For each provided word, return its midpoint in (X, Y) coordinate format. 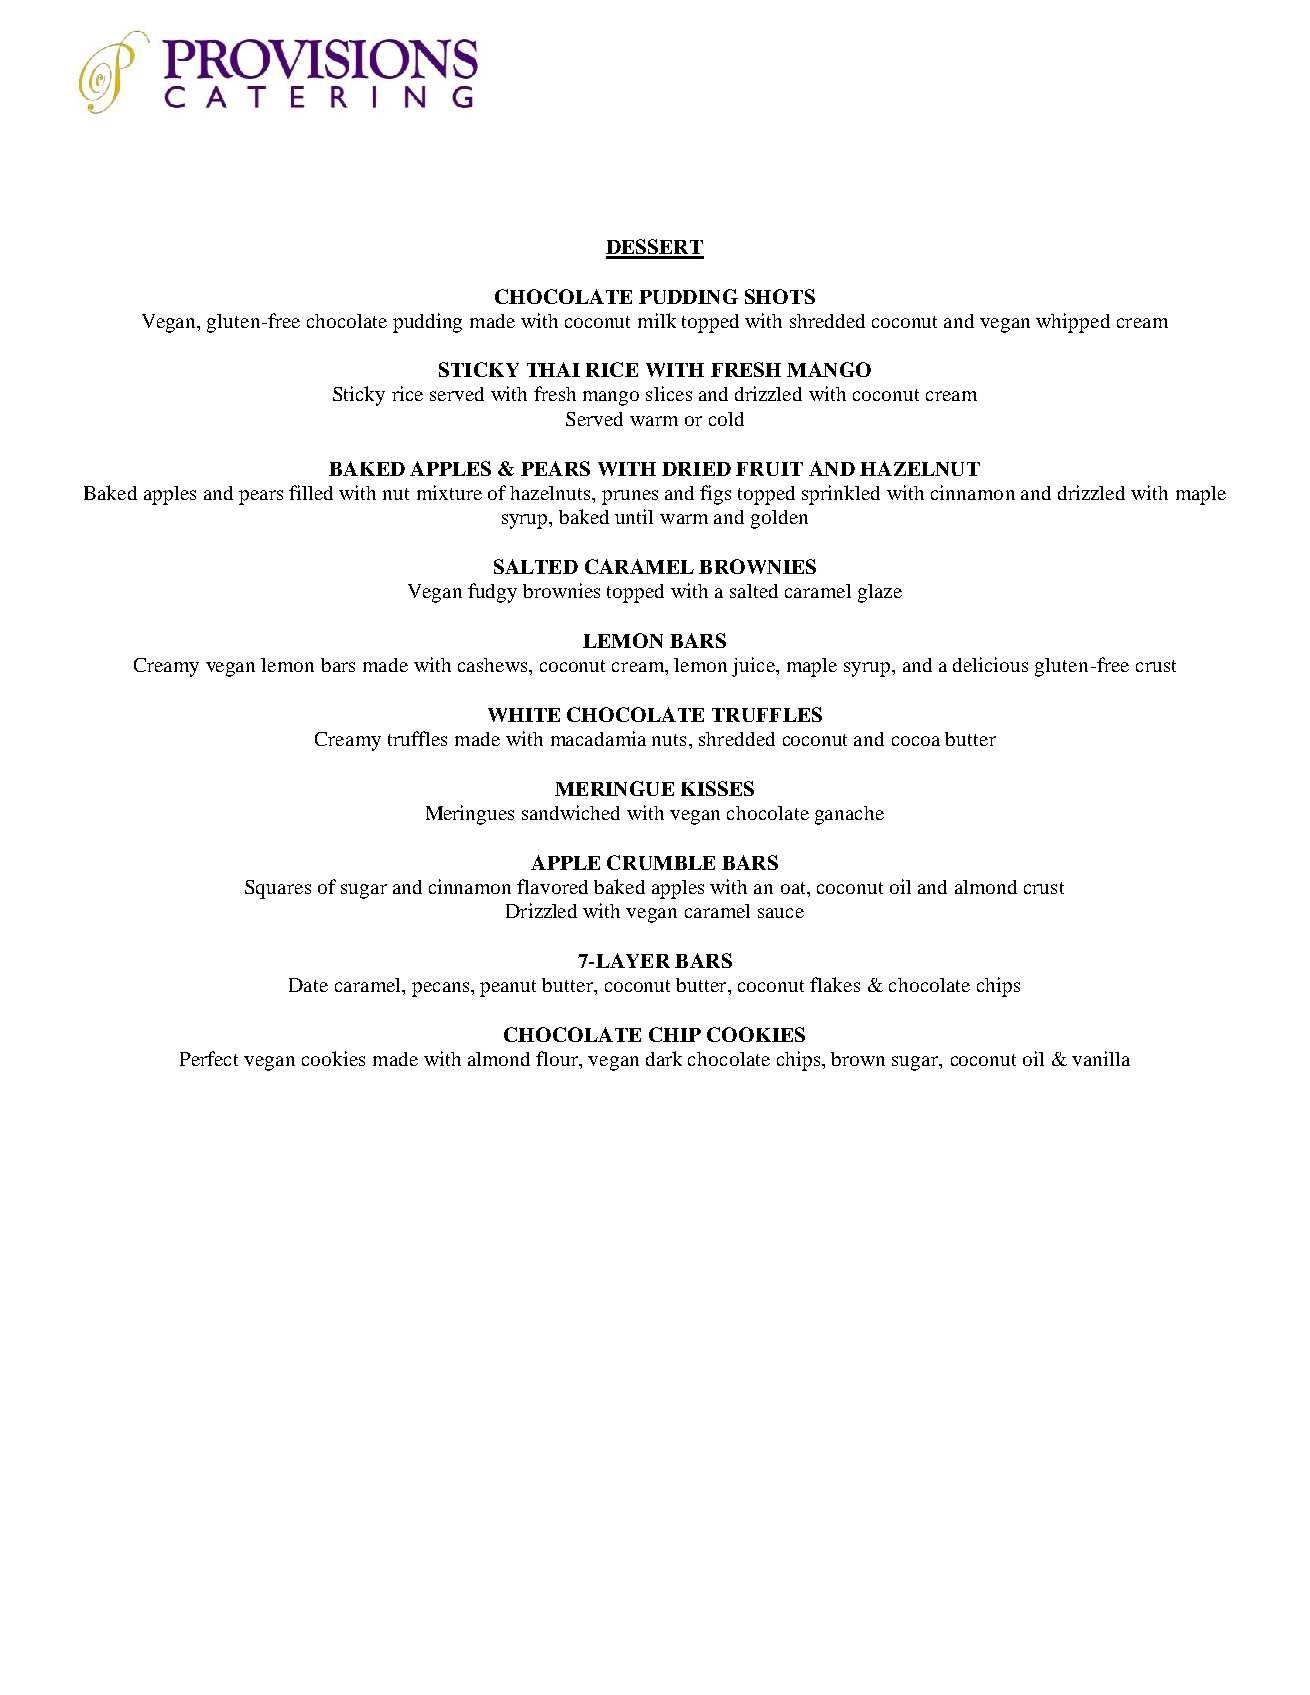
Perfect (209, 1058)
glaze (880, 593)
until (634, 516)
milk (657, 320)
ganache (849, 815)
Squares (278, 889)
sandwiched (571, 812)
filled (311, 492)
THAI (553, 369)
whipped (1073, 323)
